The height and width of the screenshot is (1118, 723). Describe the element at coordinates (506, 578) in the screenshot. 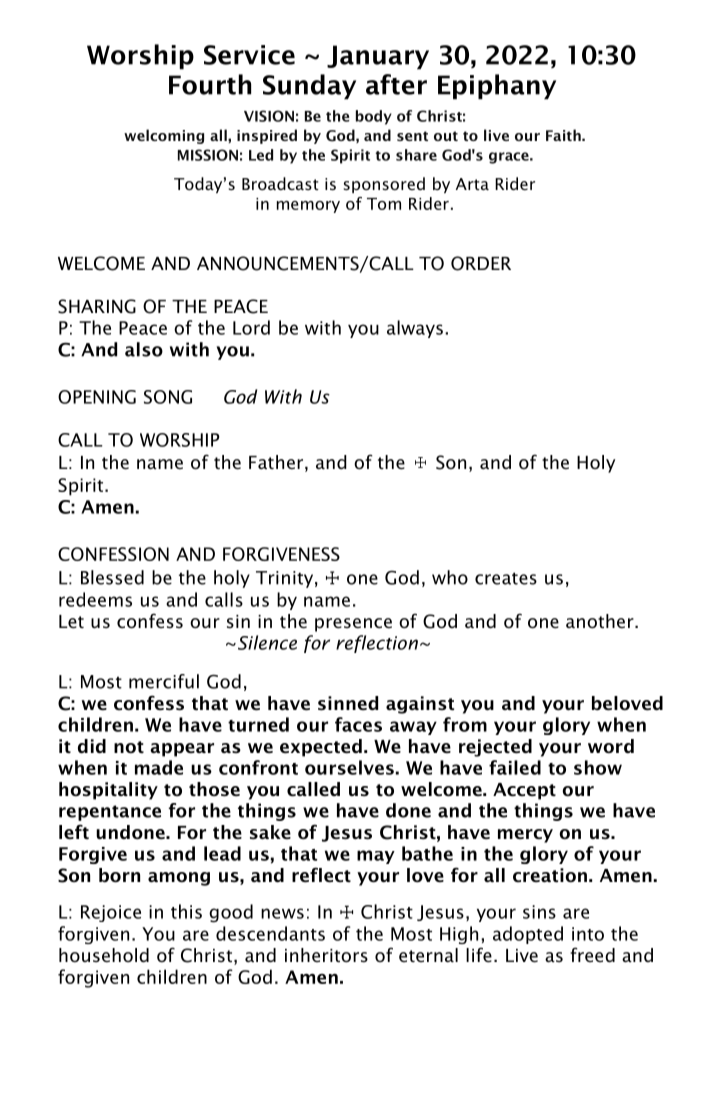

I see `creates` at that location.
